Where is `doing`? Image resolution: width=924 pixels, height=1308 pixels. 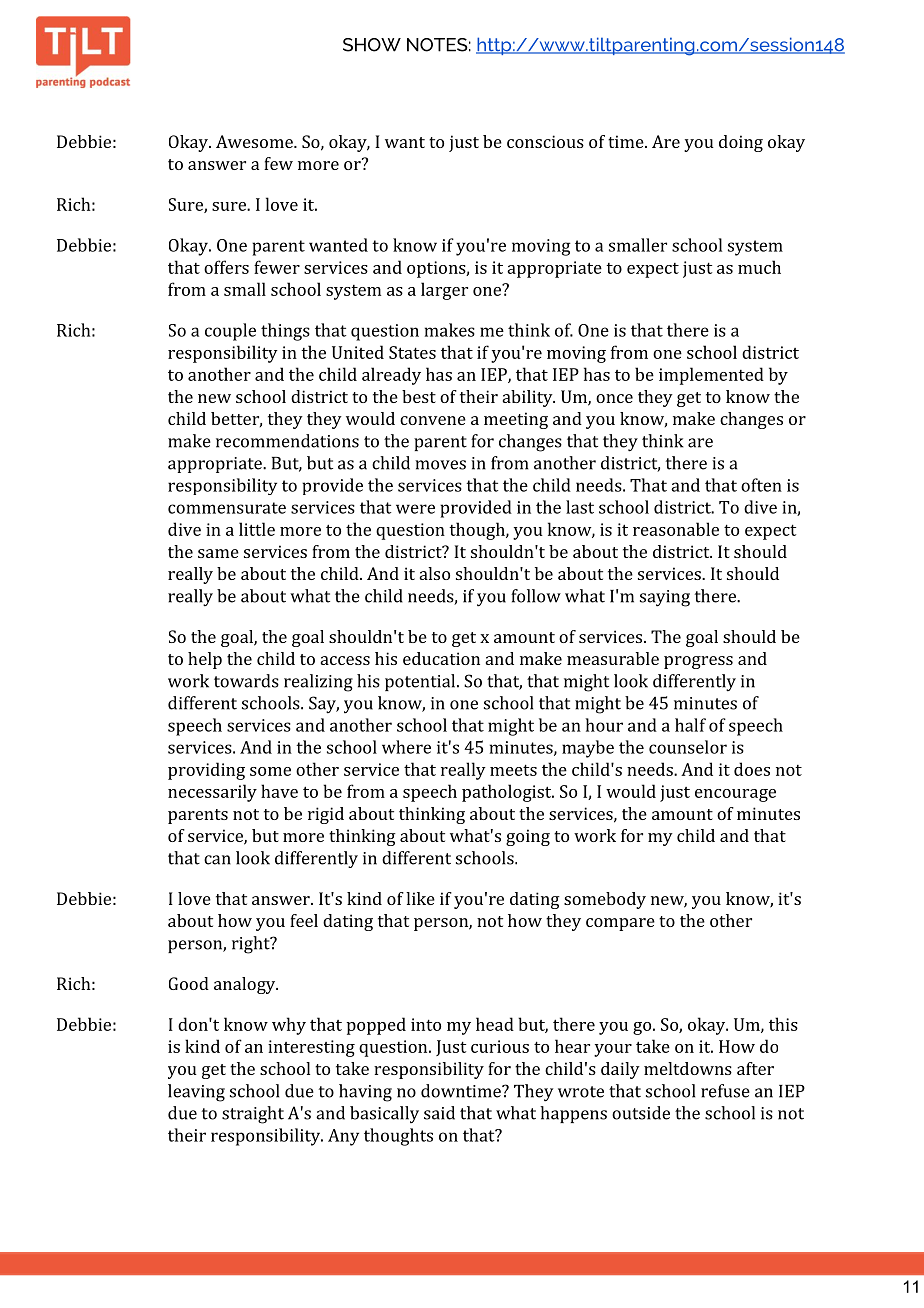
doing is located at coordinates (741, 143).
